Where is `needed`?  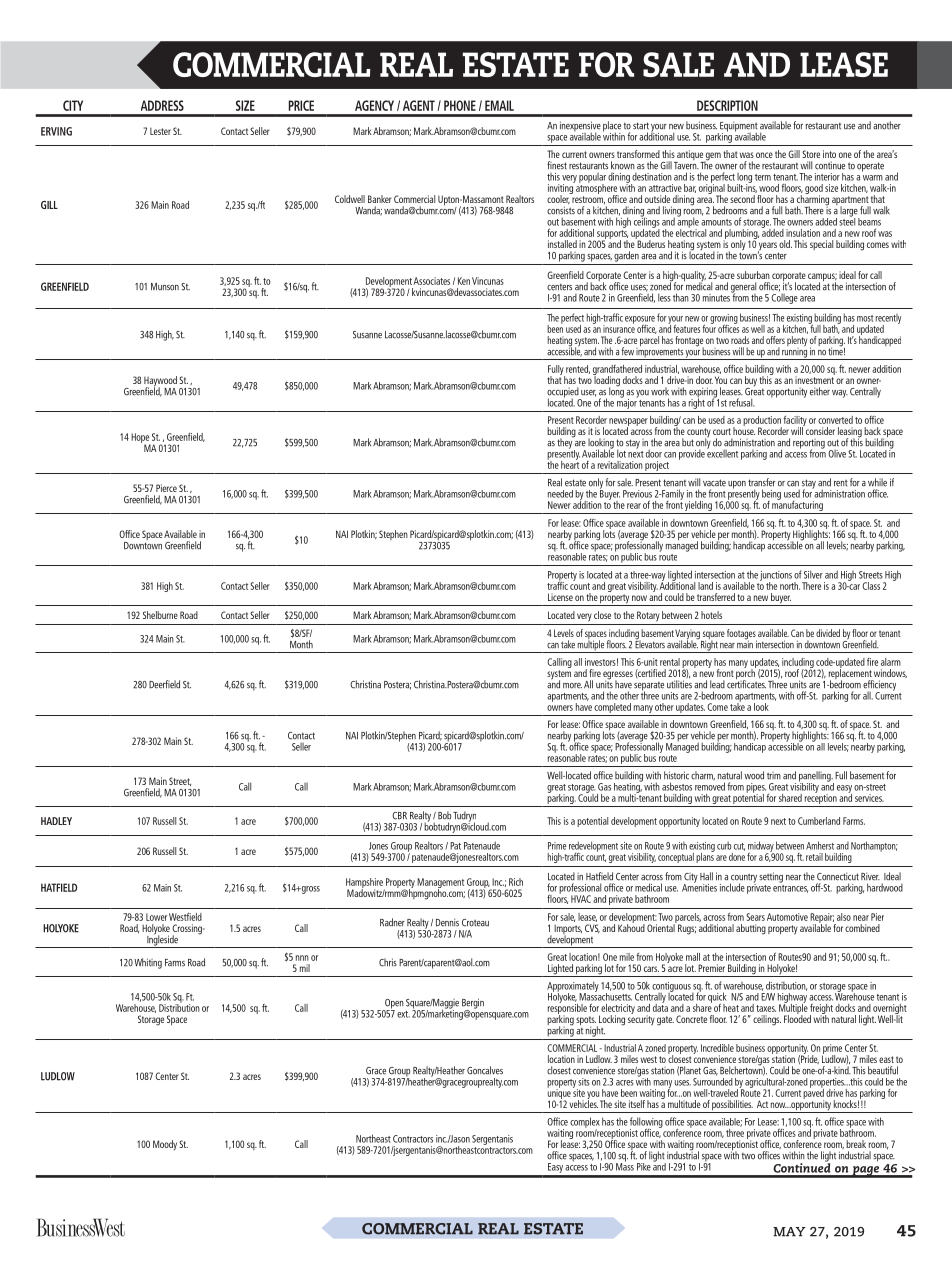
needed is located at coordinates (560, 494).
